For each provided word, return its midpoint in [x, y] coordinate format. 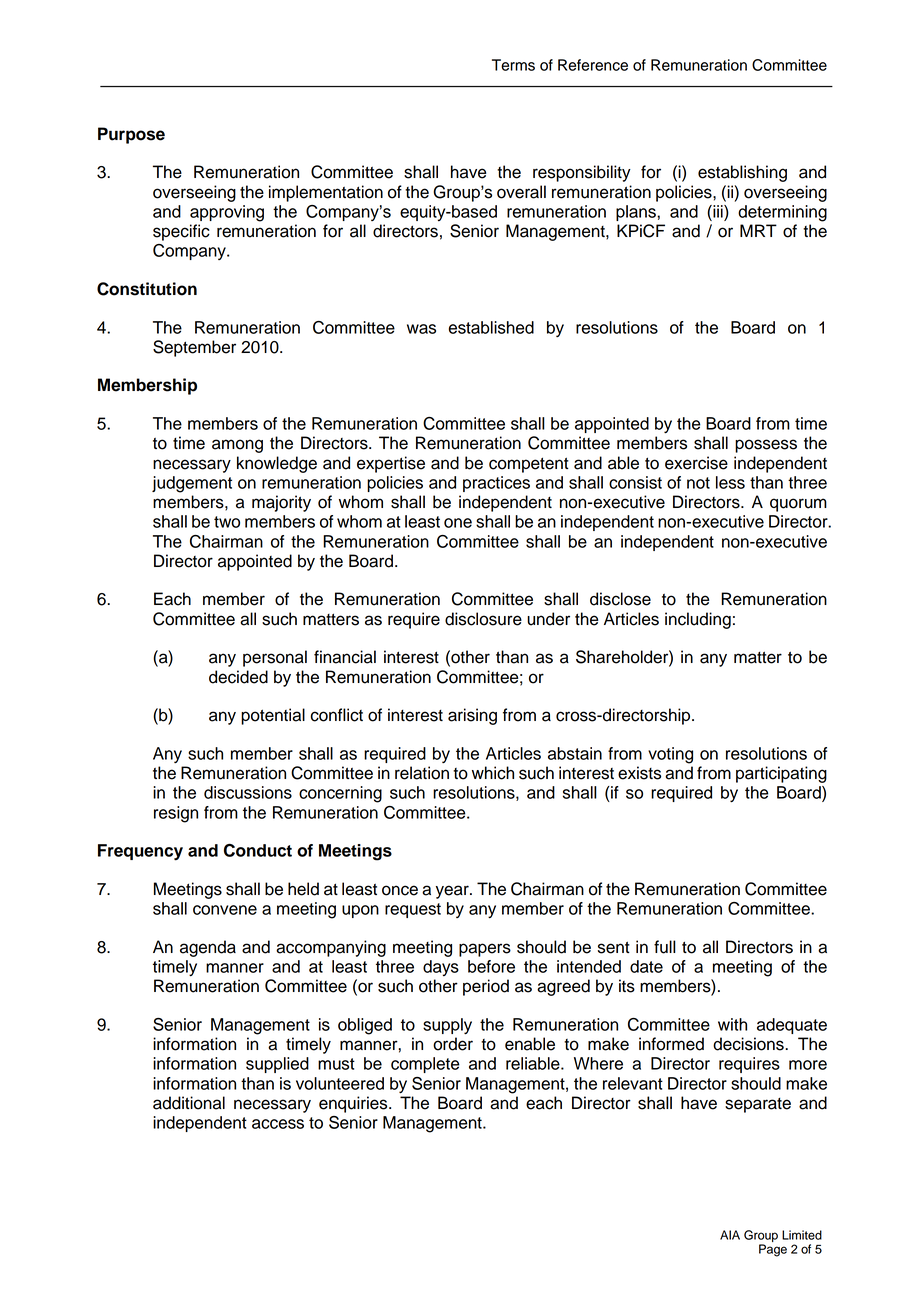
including [698, 620]
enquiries [354, 1104]
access [278, 1124]
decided [238, 677]
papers [485, 950]
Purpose [131, 135]
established [491, 327]
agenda [208, 948]
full [665, 947]
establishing [742, 173]
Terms [513, 65]
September [194, 348]
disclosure [483, 619]
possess [766, 446]
